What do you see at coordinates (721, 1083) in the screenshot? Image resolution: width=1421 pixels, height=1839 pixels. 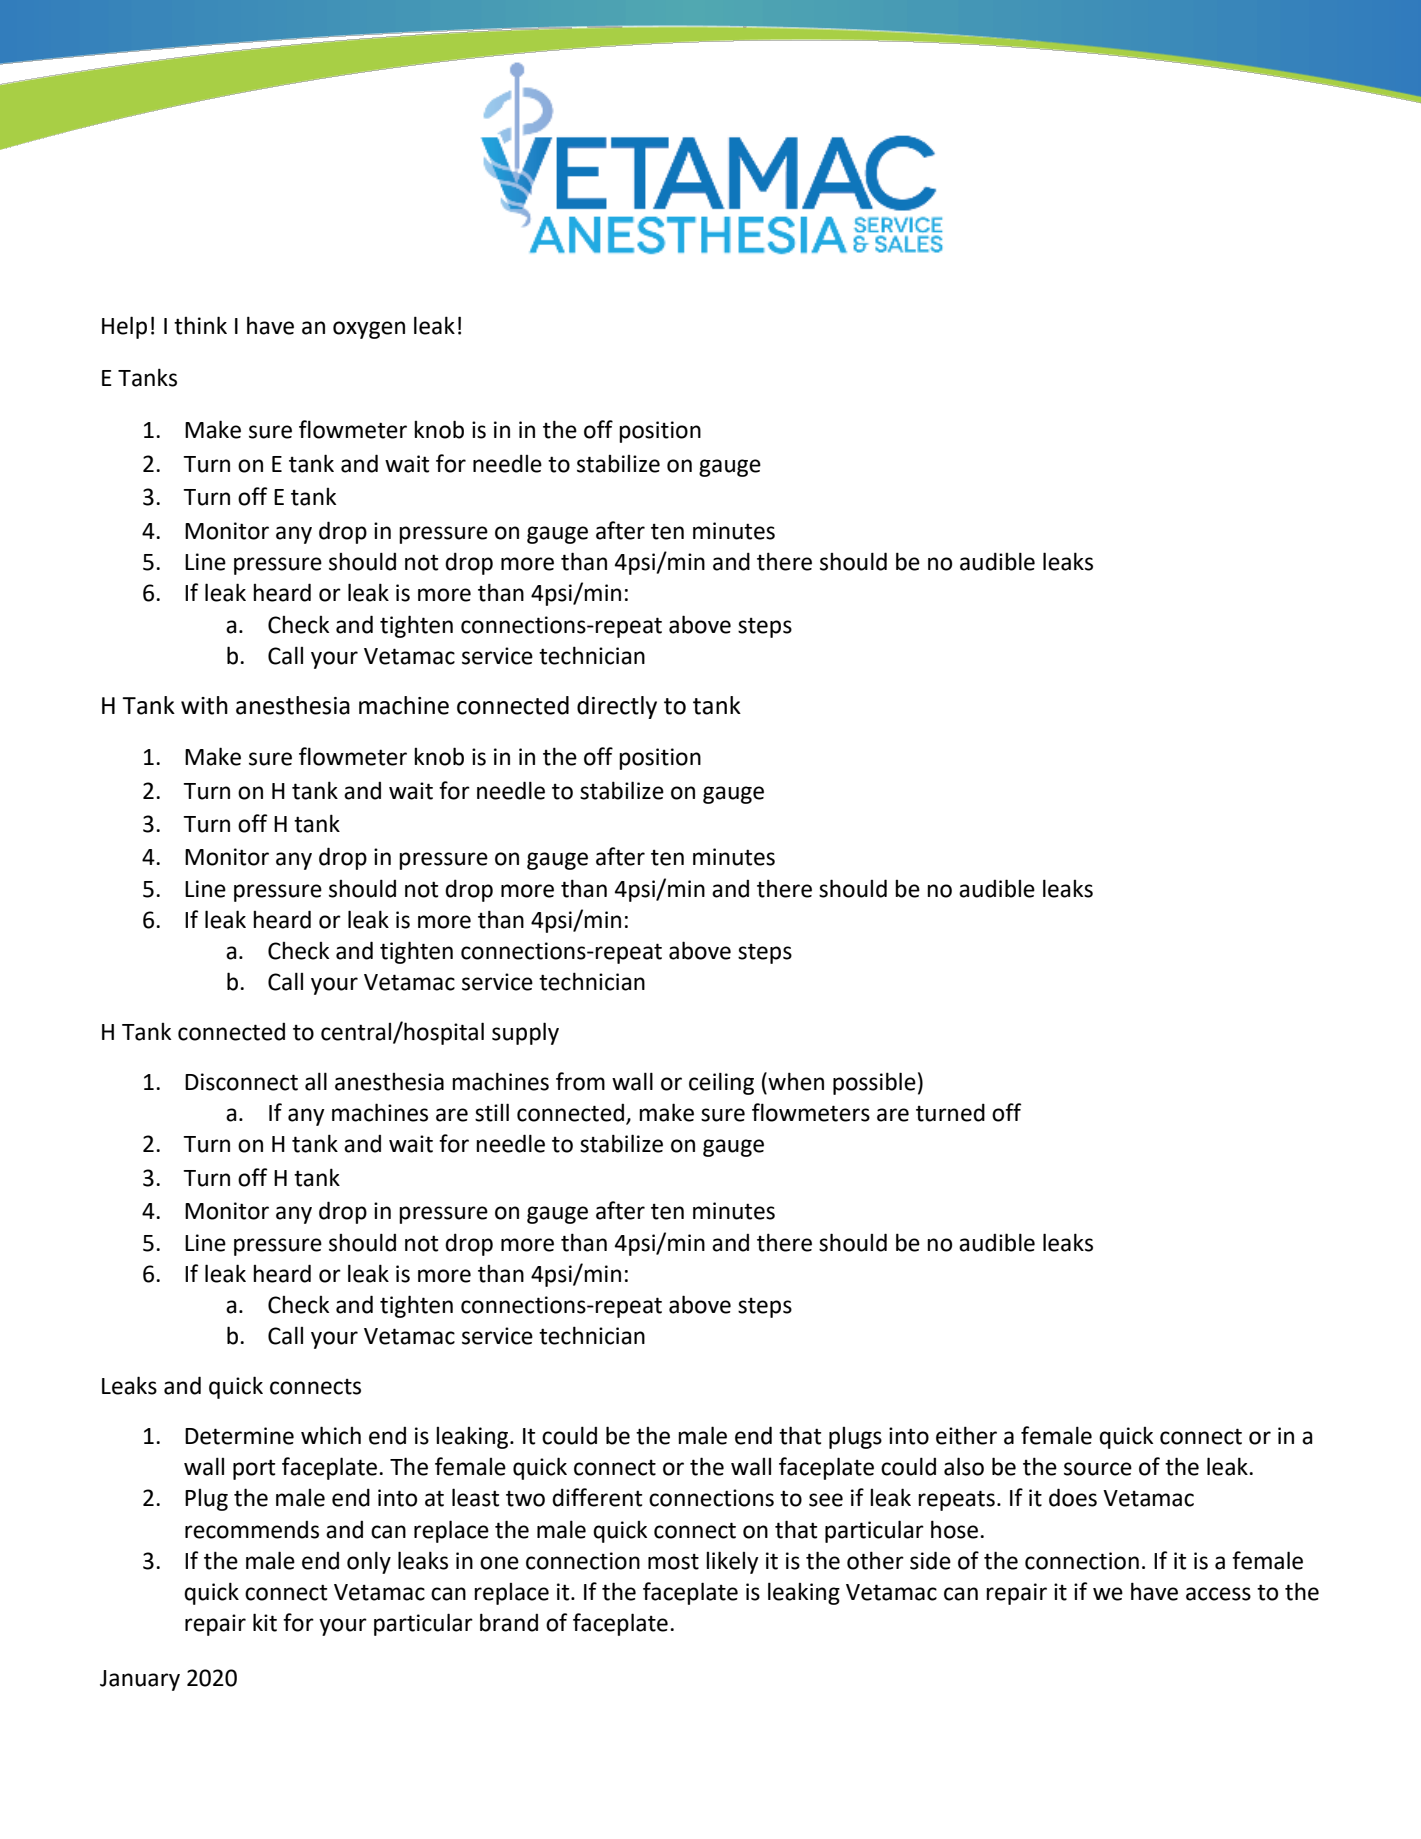 I see `ceiling` at bounding box center [721, 1083].
